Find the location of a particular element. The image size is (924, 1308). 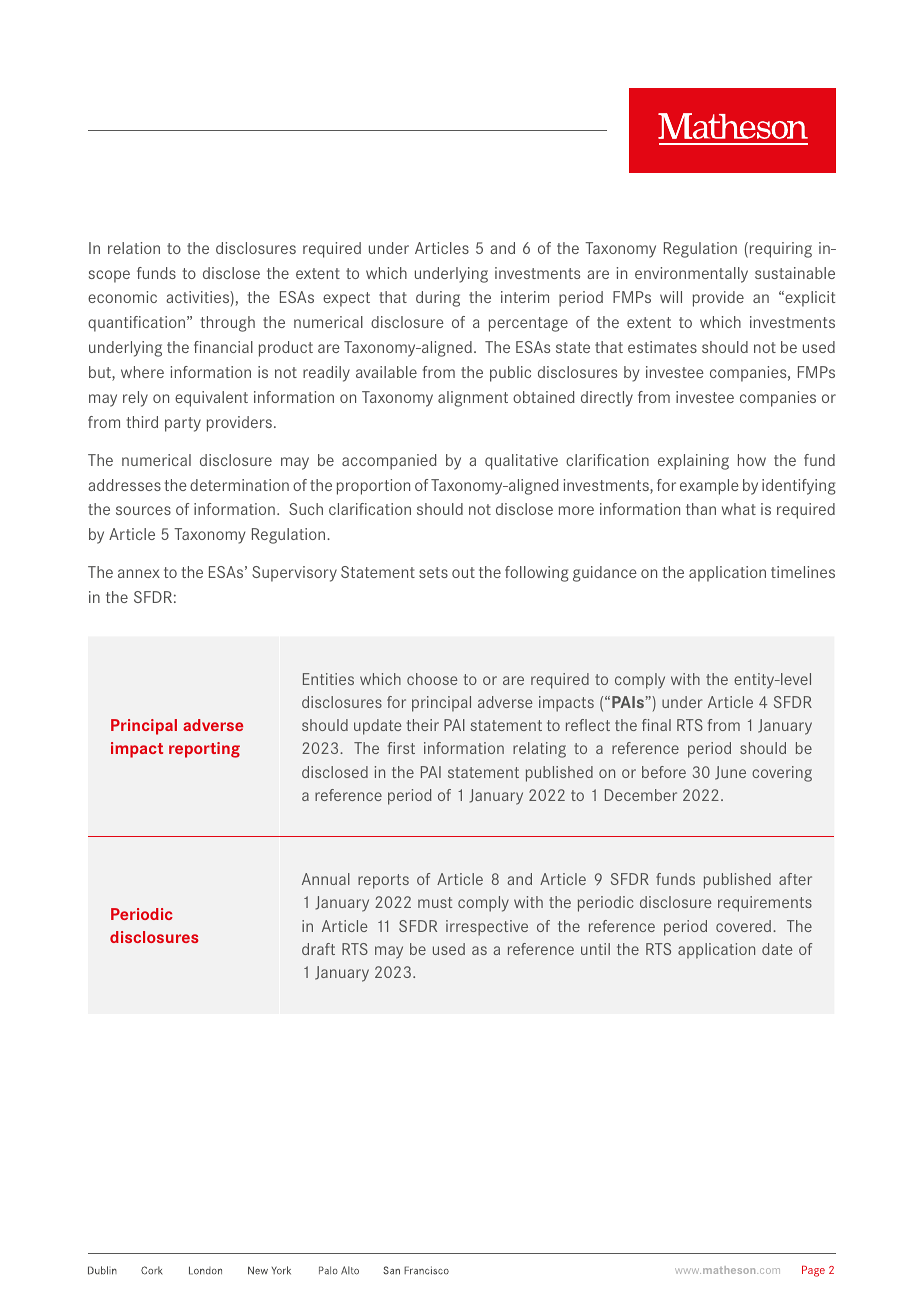

Page is located at coordinates (813, 1271).
